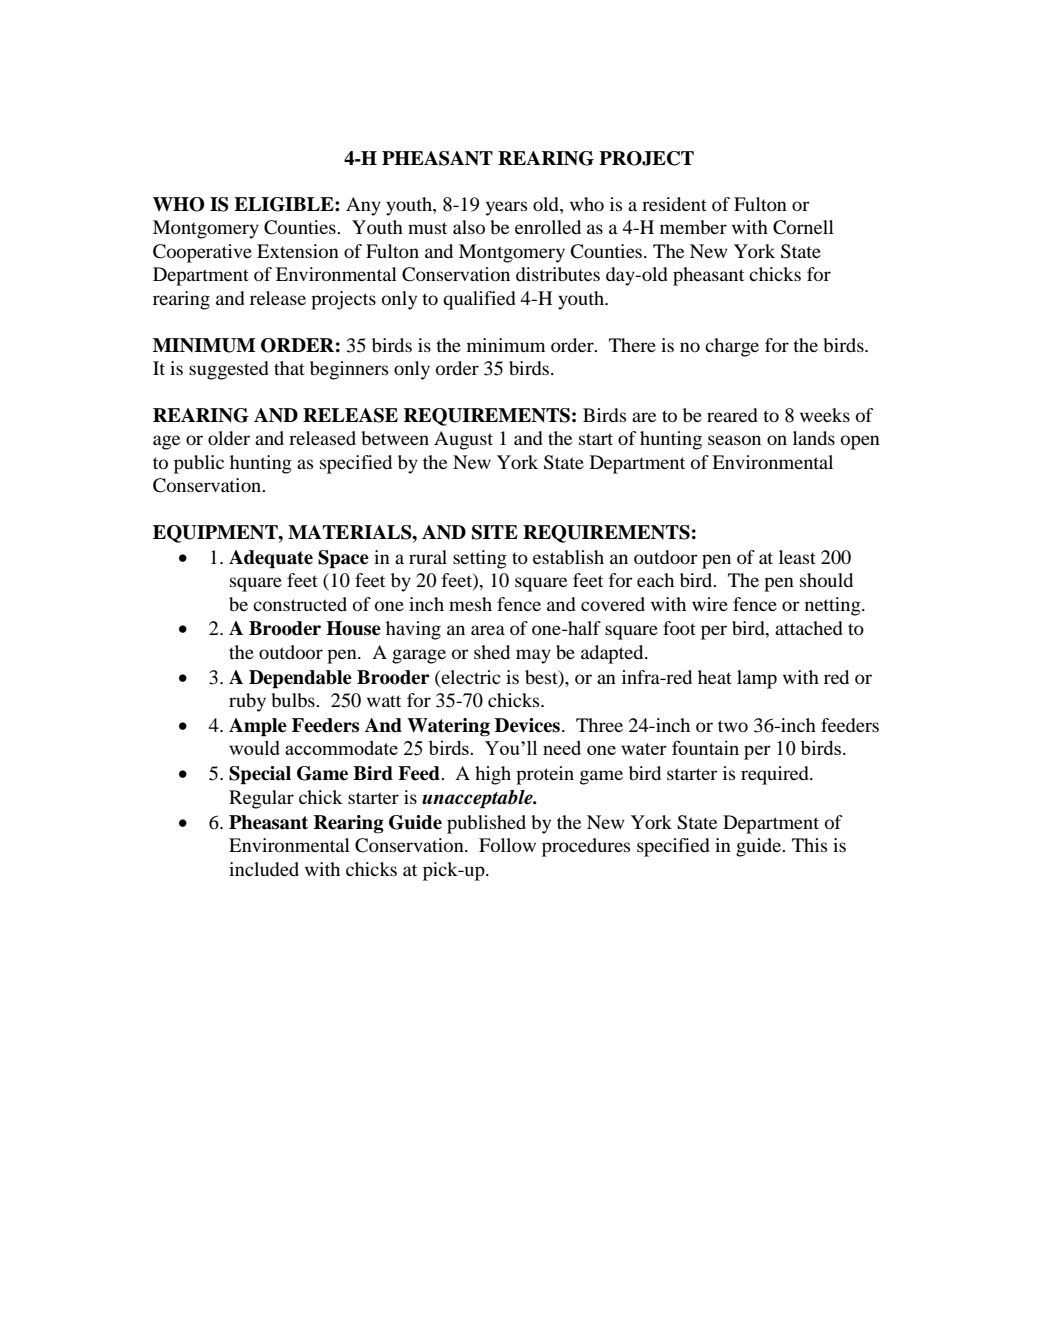 The image size is (1039, 1344). What do you see at coordinates (797, 557) in the screenshot?
I see `least` at bounding box center [797, 557].
